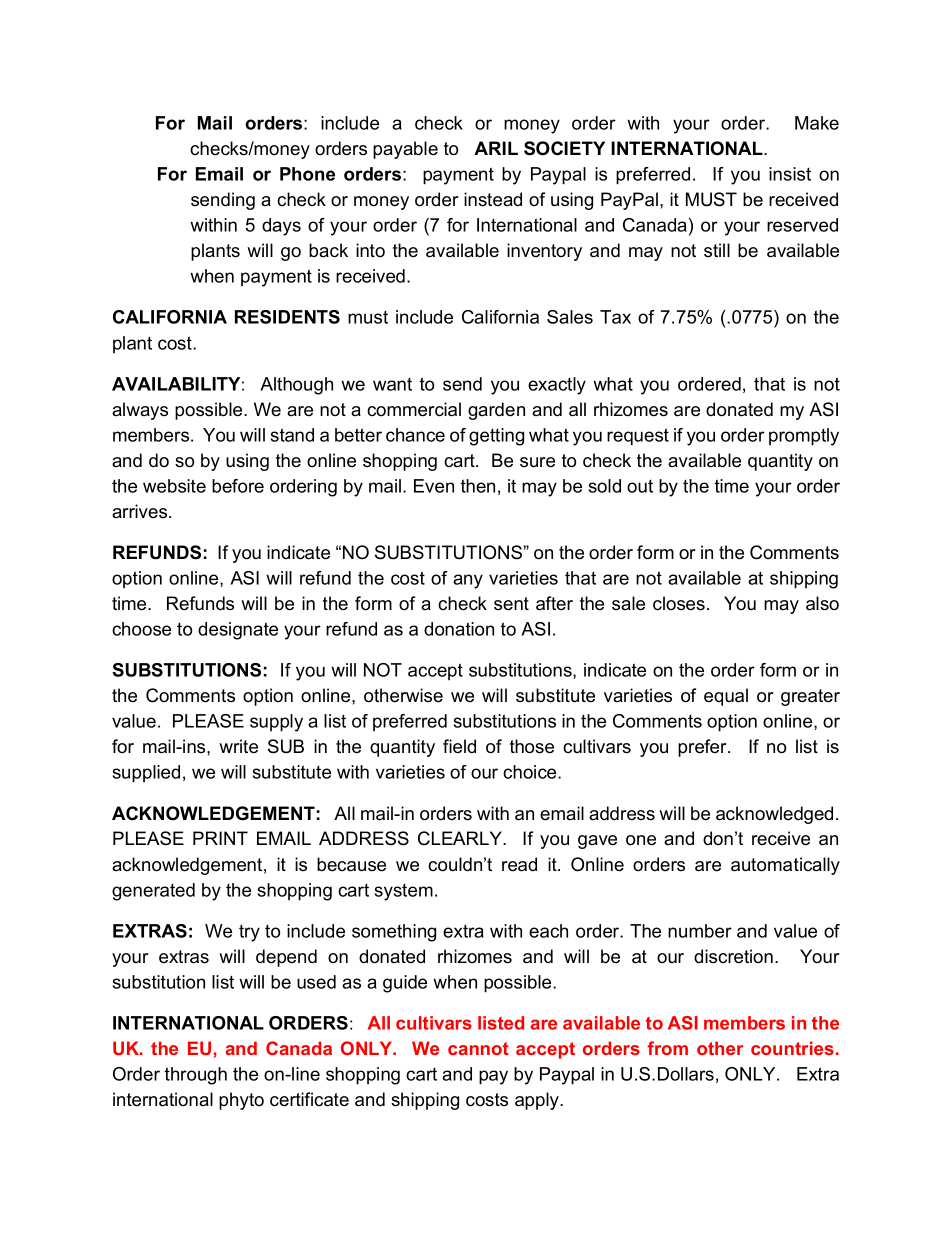  Describe the element at coordinates (790, 174) in the screenshot. I see `insist` at that location.
